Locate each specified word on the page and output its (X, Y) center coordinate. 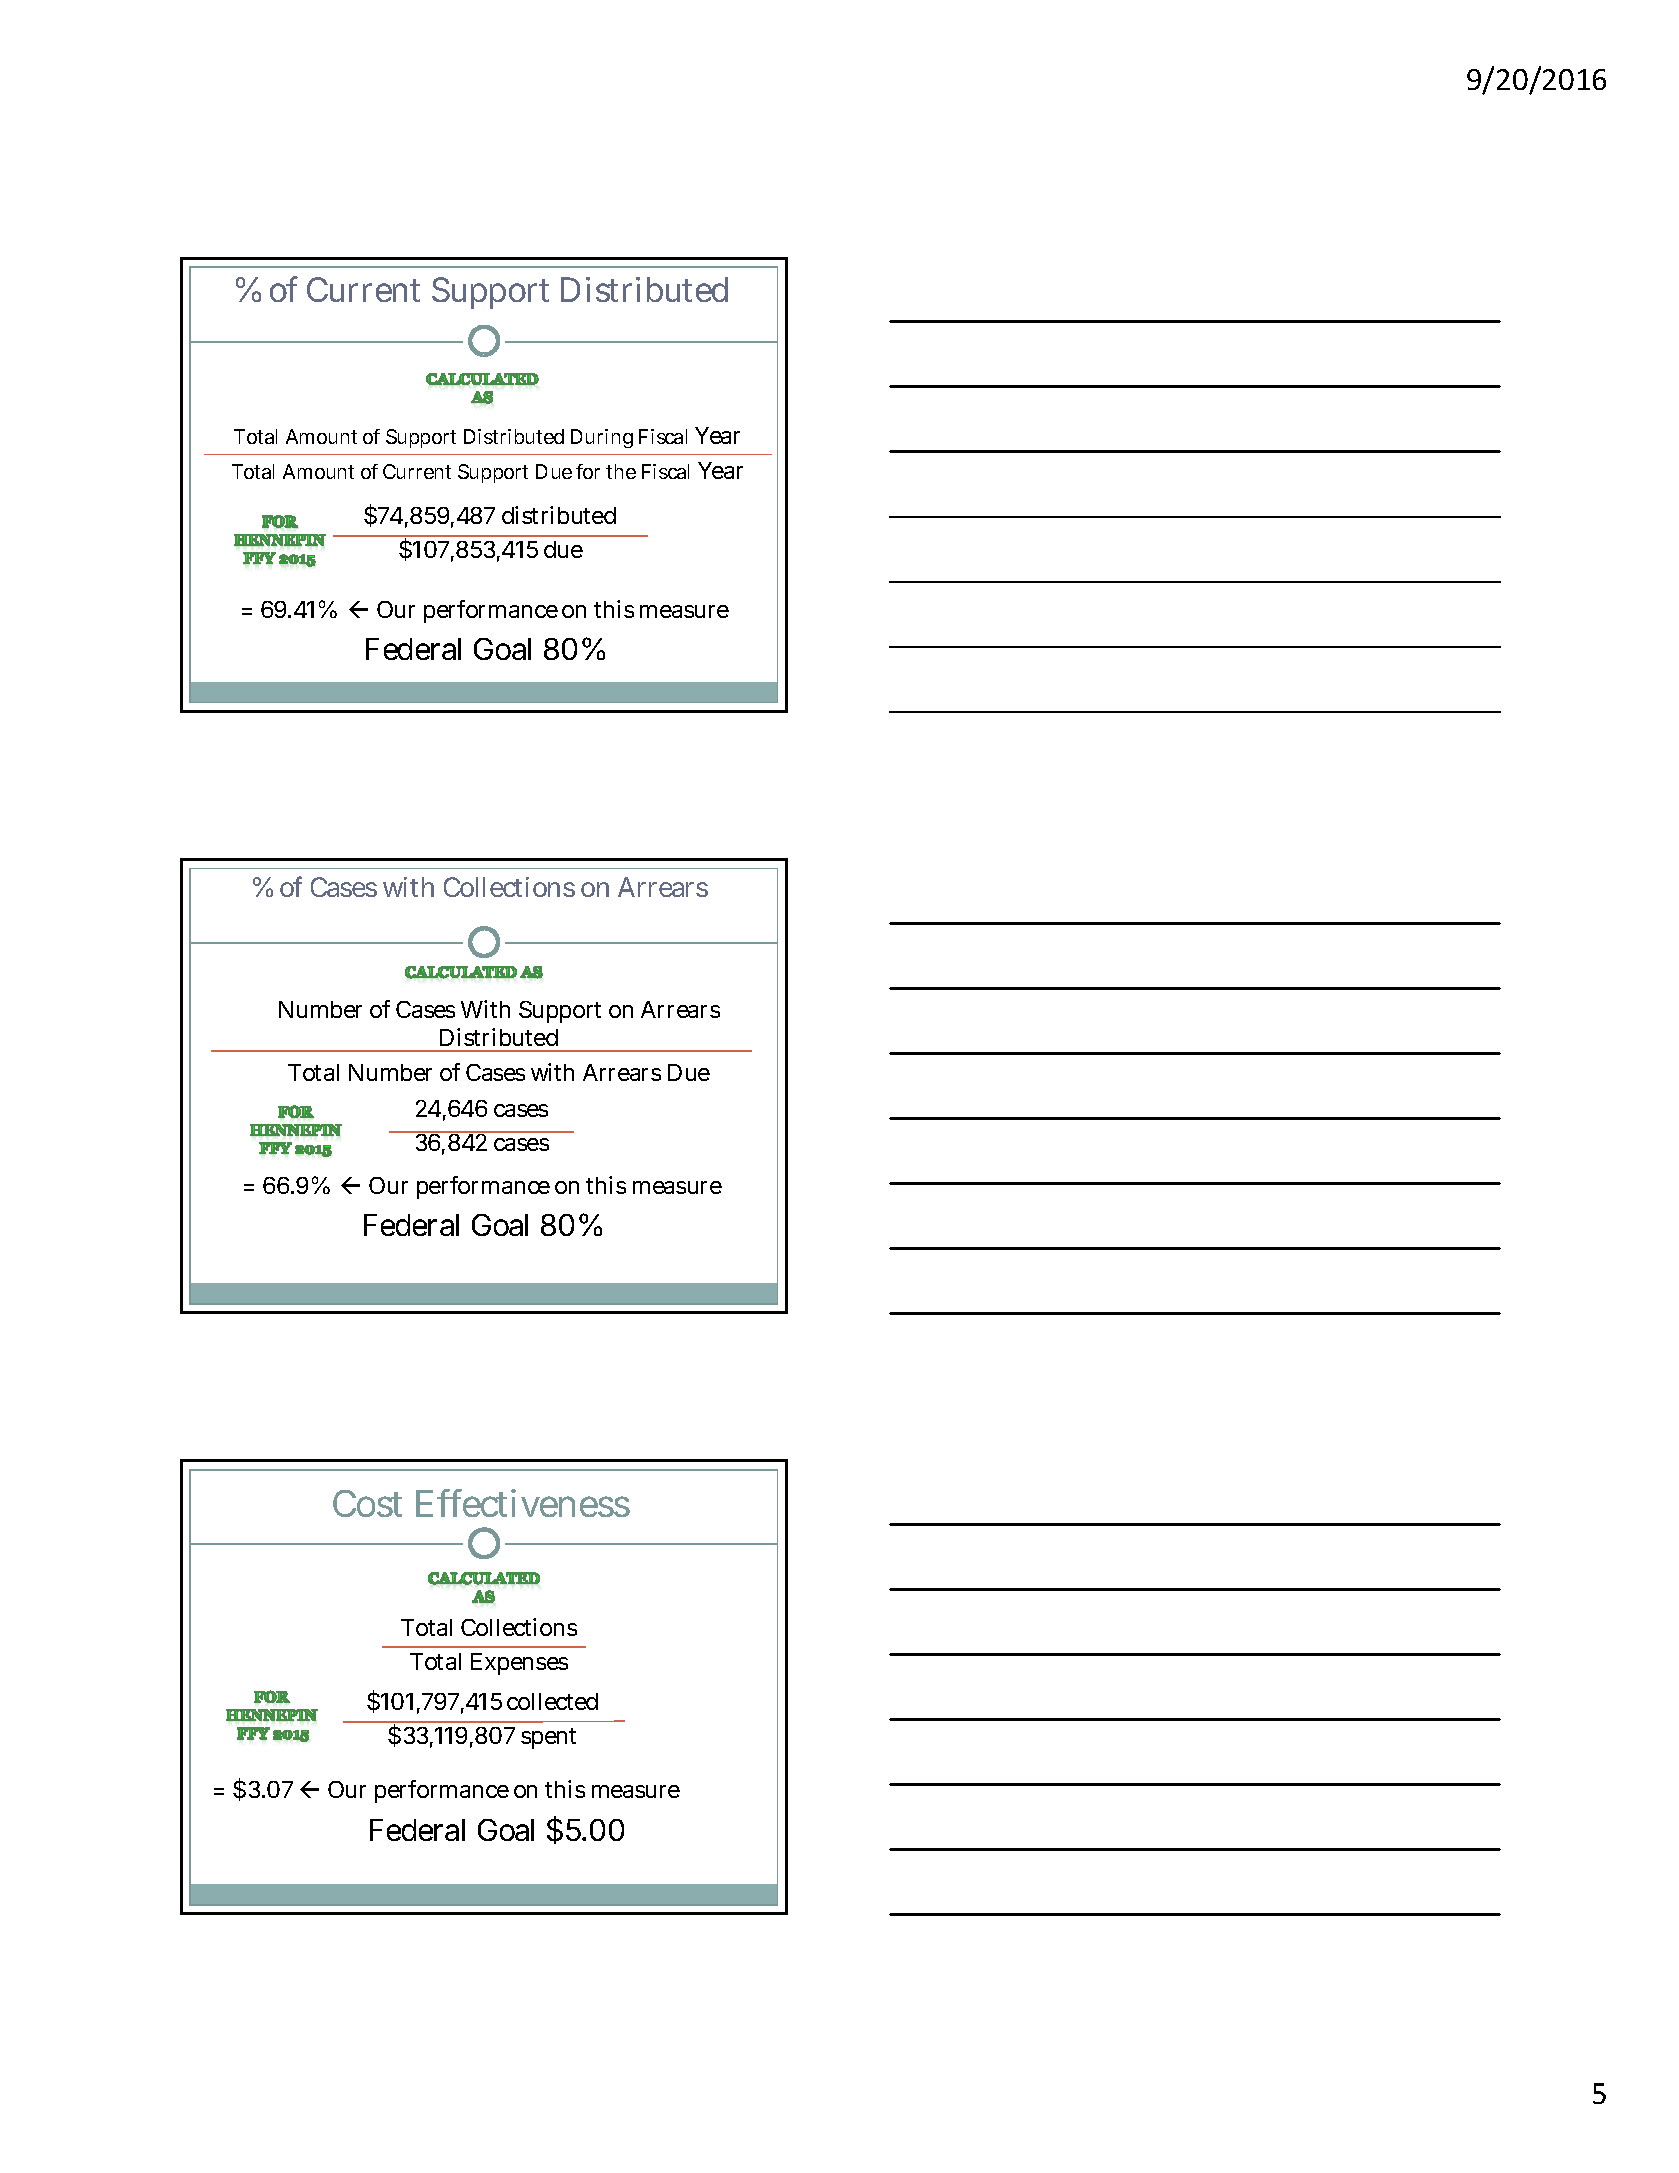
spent (548, 1738)
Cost (367, 1503)
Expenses (519, 1664)
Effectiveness (523, 1503)
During (602, 438)
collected (552, 1701)
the (621, 471)
